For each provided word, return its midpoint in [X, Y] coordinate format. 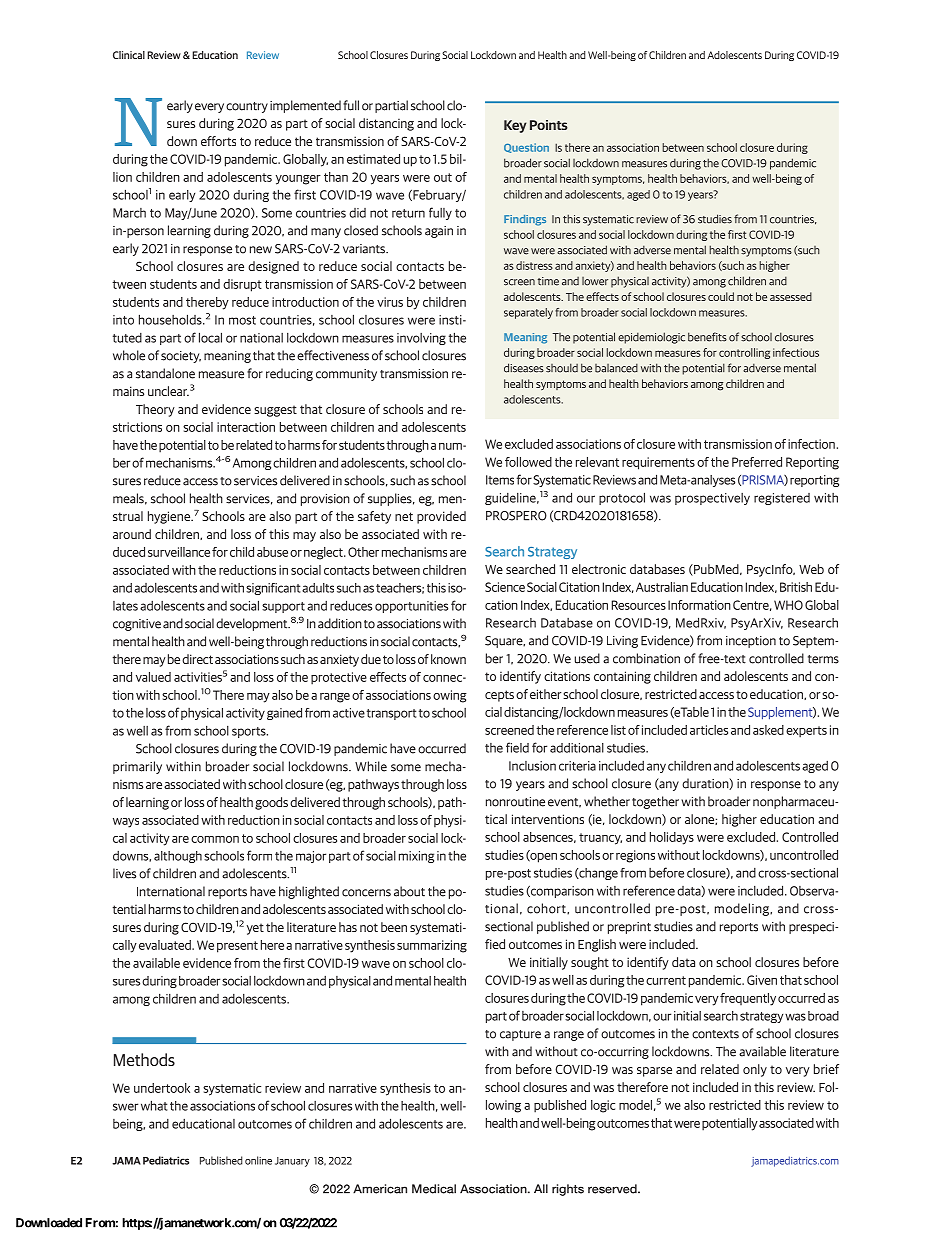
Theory [155, 410]
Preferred [757, 462]
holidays [672, 838]
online [258, 1160]
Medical [434, 1189]
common [215, 839]
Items [500, 480]
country [247, 107]
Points [549, 125]
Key [515, 126]
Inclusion [532, 766]
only [755, 1070]
